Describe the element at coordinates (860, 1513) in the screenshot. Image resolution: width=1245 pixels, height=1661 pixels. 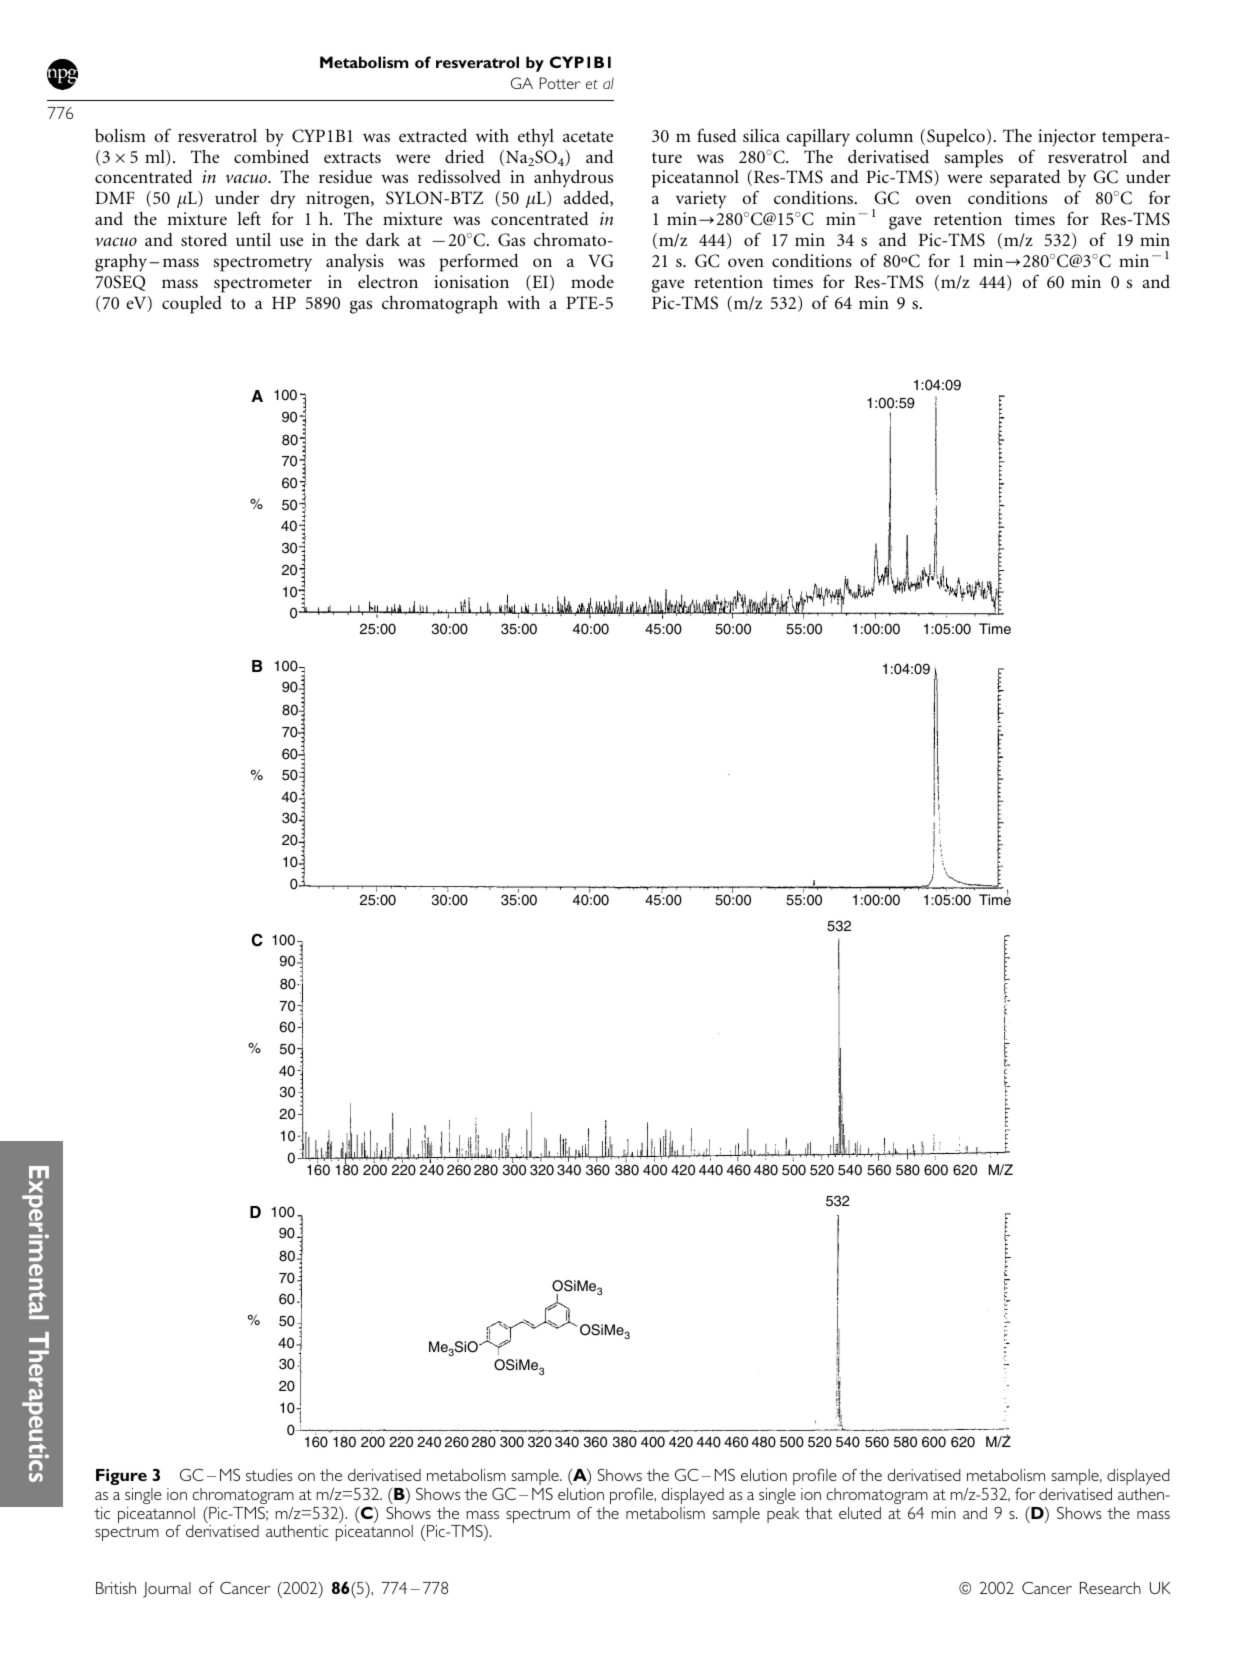
I see `eluted` at that location.
